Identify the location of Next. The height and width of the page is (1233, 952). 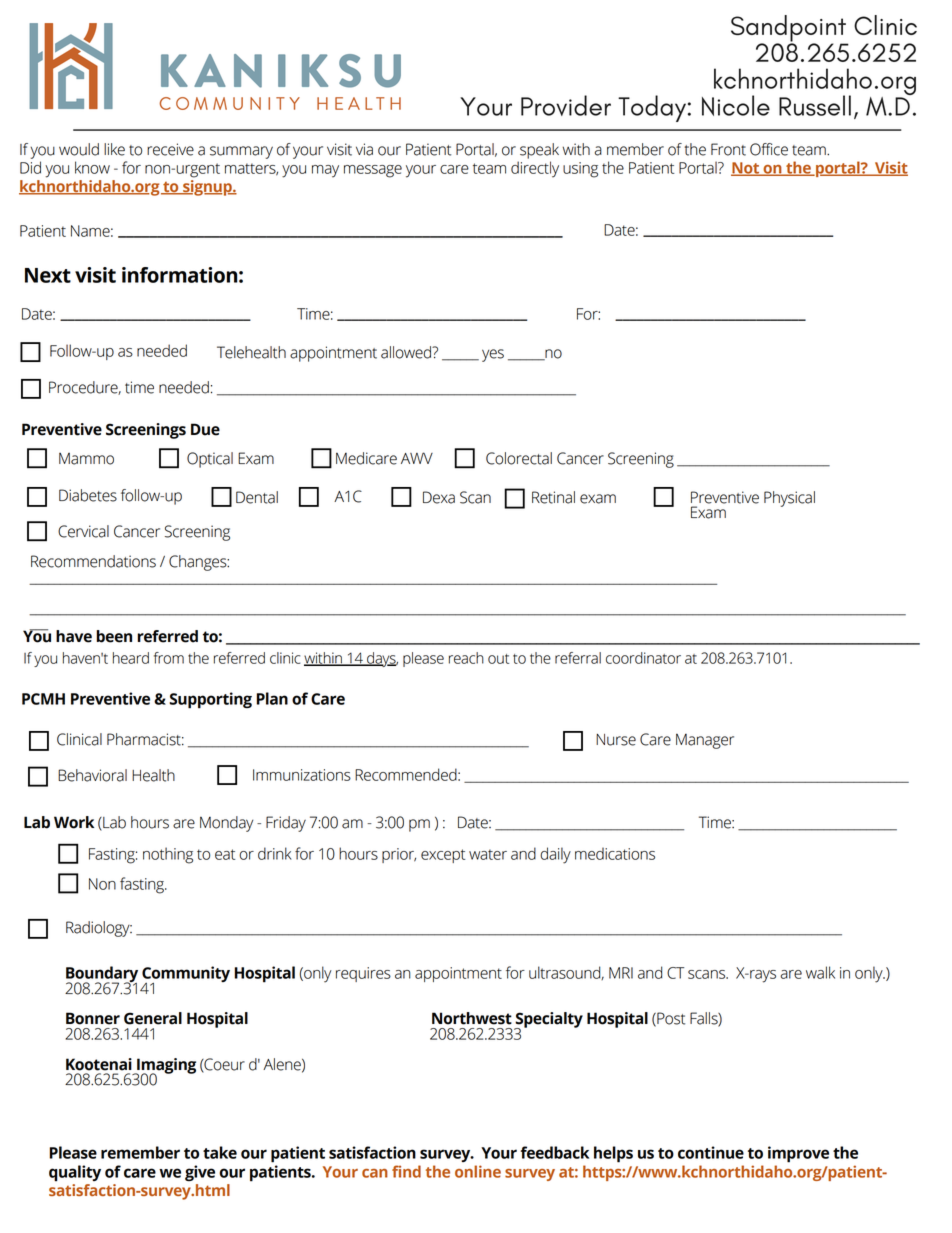
(48, 275).
